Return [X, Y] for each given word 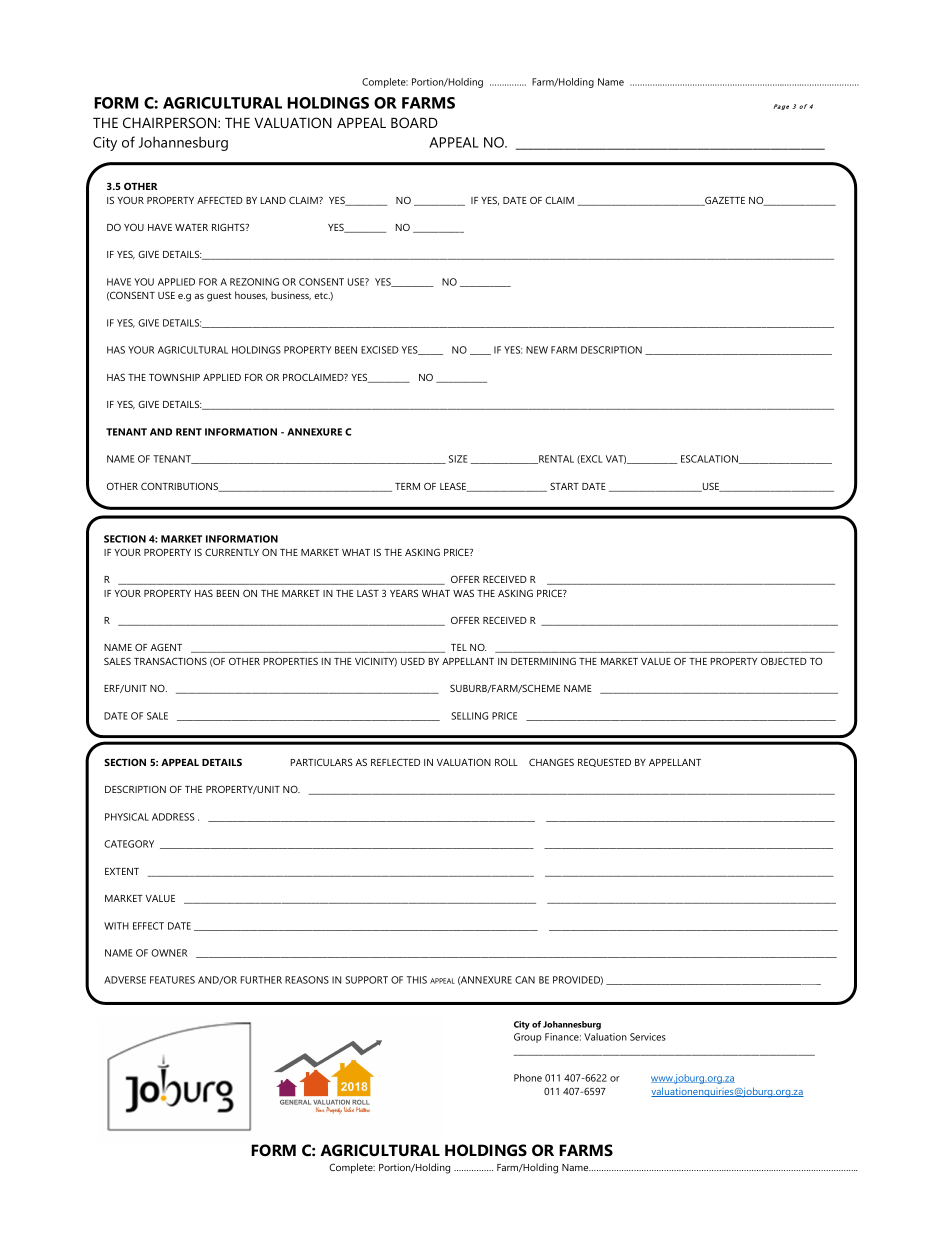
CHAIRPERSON [171, 122]
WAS [463, 593]
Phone [528, 1078]
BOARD [414, 122]
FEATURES [172, 980]
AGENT [166, 647]
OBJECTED [784, 661]
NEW [537, 350]
